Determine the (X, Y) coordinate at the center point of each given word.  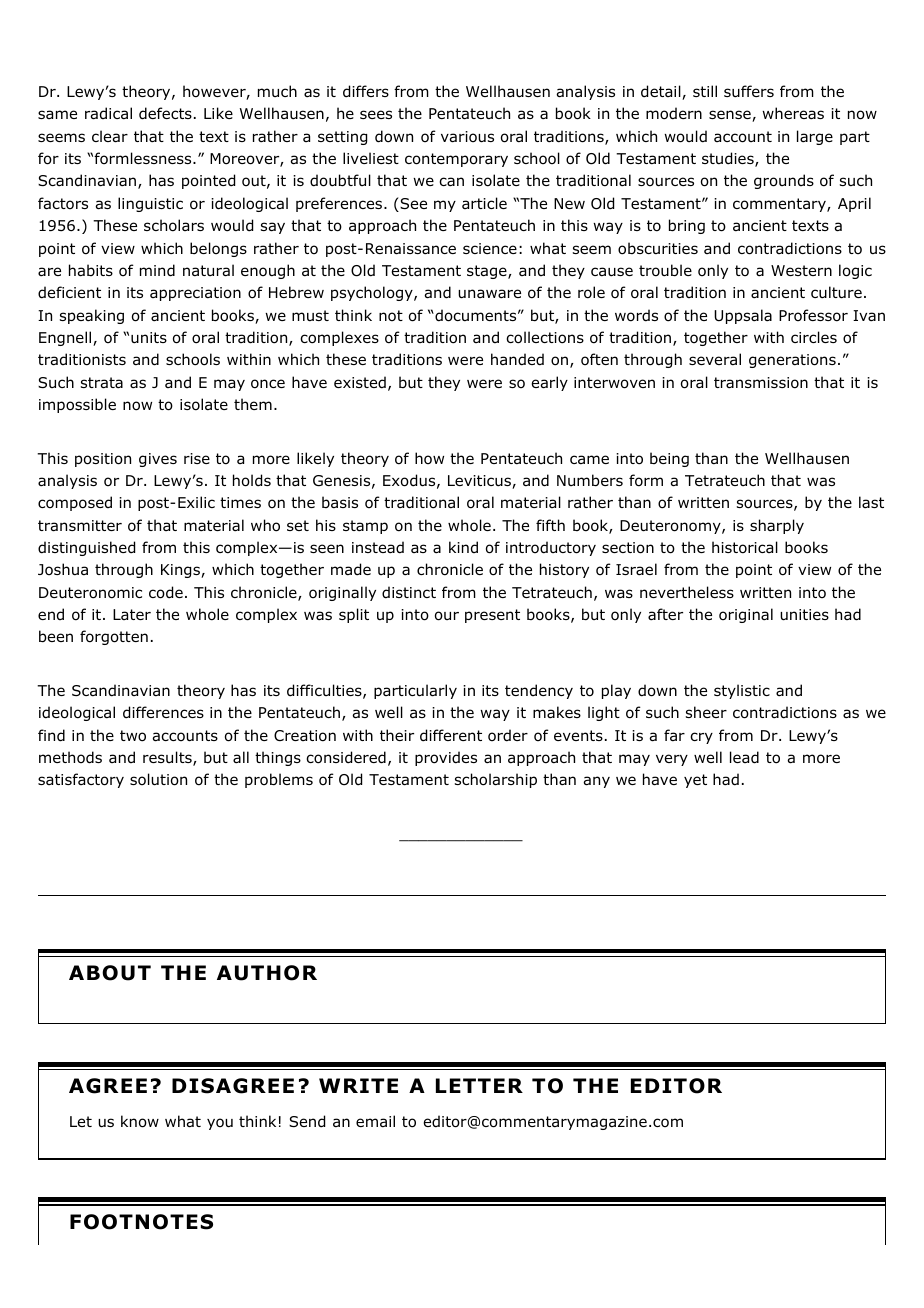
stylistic (742, 691)
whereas (793, 113)
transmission (761, 383)
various (467, 137)
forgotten (114, 637)
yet (695, 781)
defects (165, 113)
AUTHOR (267, 973)
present (492, 616)
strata (102, 383)
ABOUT (110, 973)
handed (517, 359)
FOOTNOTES (141, 1222)
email (375, 1121)
